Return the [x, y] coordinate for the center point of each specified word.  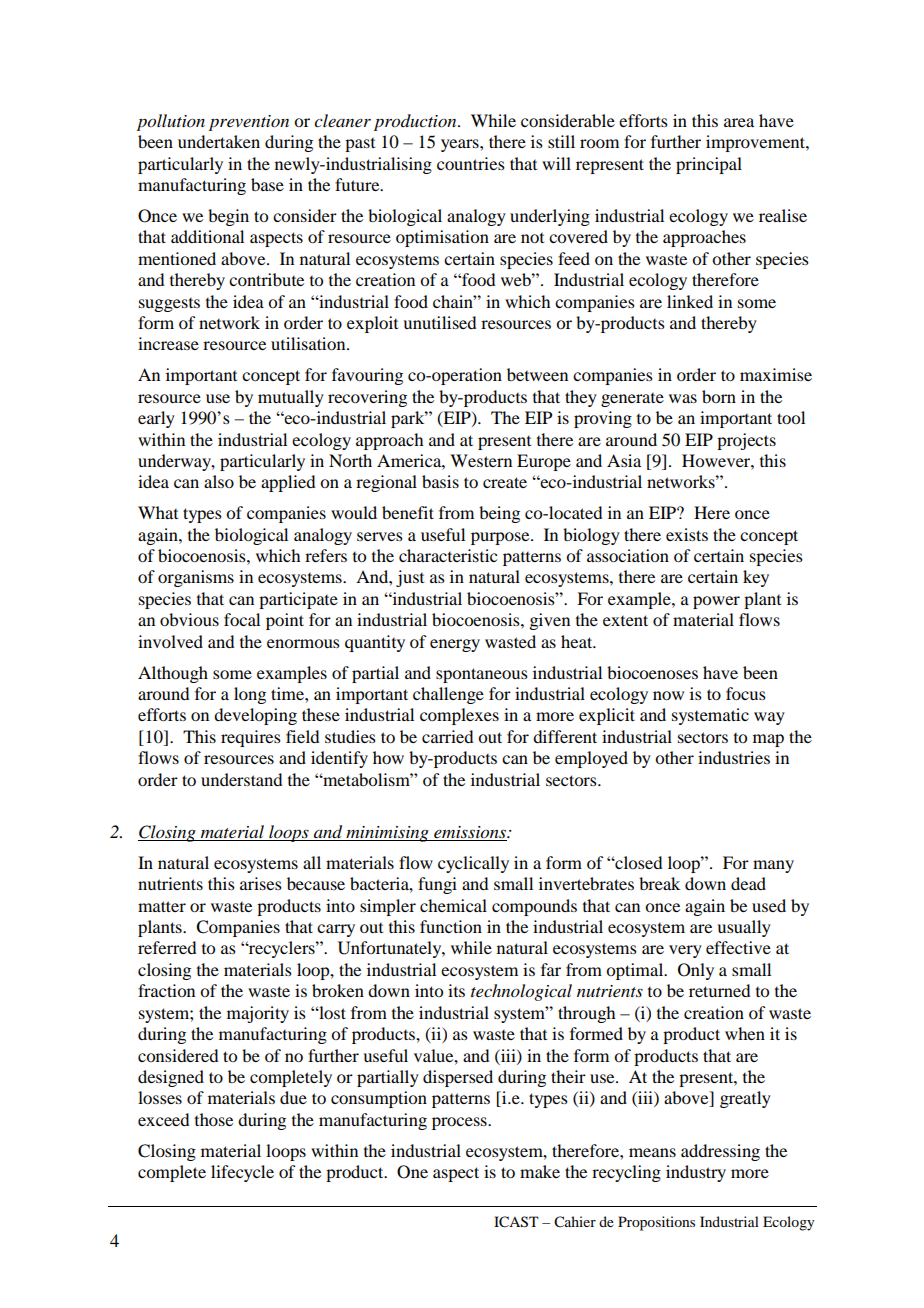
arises [261, 883]
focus [746, 693]
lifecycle [242, 1173]
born [719, 396]
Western [481, 460]
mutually [291, 398]
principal [709, 165]
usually [744, 928]
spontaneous [482, 675]
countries [471, 163]
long [250, 695]
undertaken [219, 141]
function [451, 926]
